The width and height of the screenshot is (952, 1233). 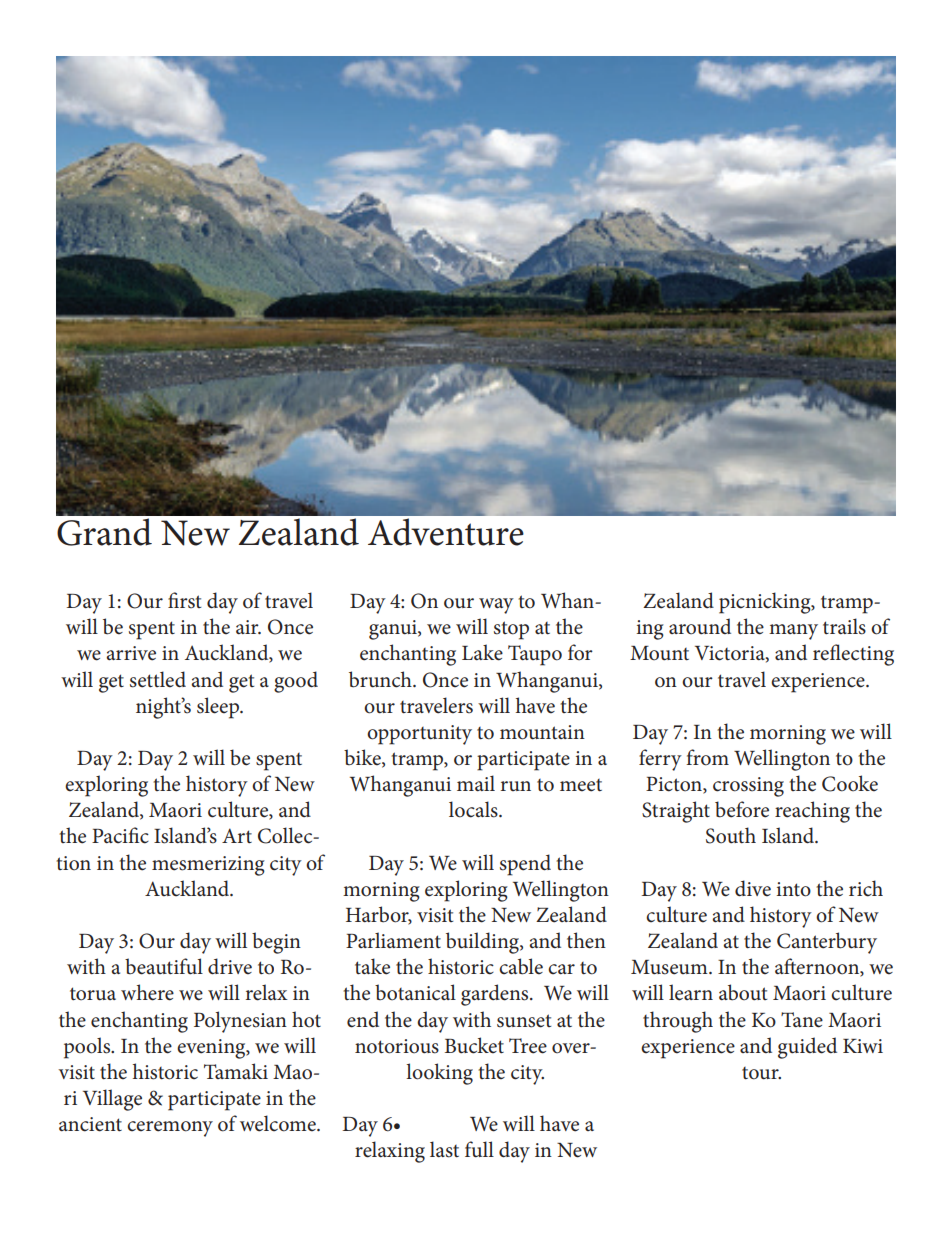 I want to click on Pacific, so click(x=120, y=835).
